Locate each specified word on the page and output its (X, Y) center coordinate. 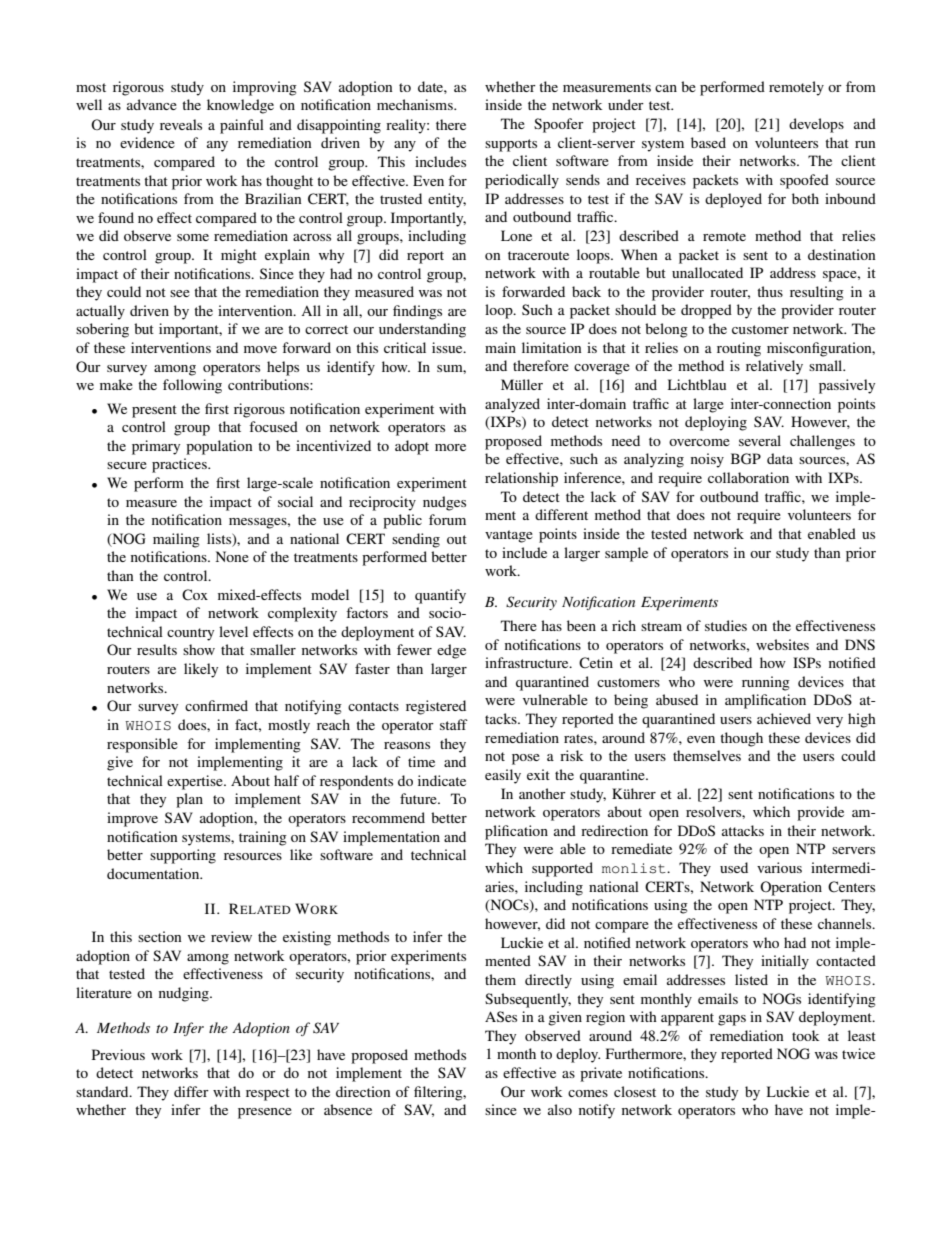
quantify (440, 596)
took (806, 1035)
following (192, 386)
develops (816, 125)
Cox (195, 595)
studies (726, 625)
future (419, 798)
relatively (774, 367)
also (560, 1109)
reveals (181, 124)
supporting (183, 856)
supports (511, 145)
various (779, 867)
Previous (118, 1054)
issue (448, 347)
